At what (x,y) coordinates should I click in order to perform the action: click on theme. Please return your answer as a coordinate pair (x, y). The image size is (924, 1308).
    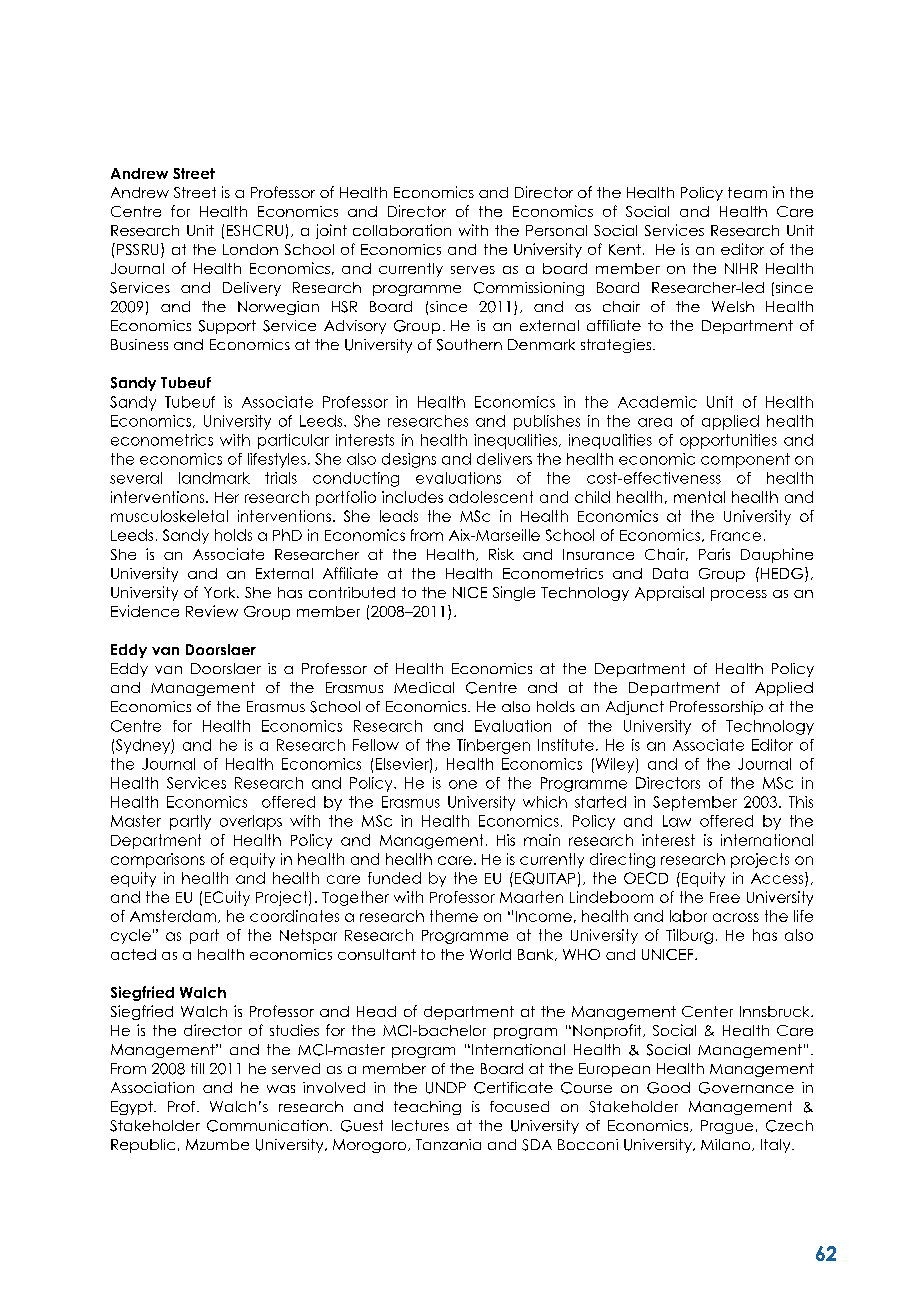
    Looking at the image, I should click on (454, 916).
